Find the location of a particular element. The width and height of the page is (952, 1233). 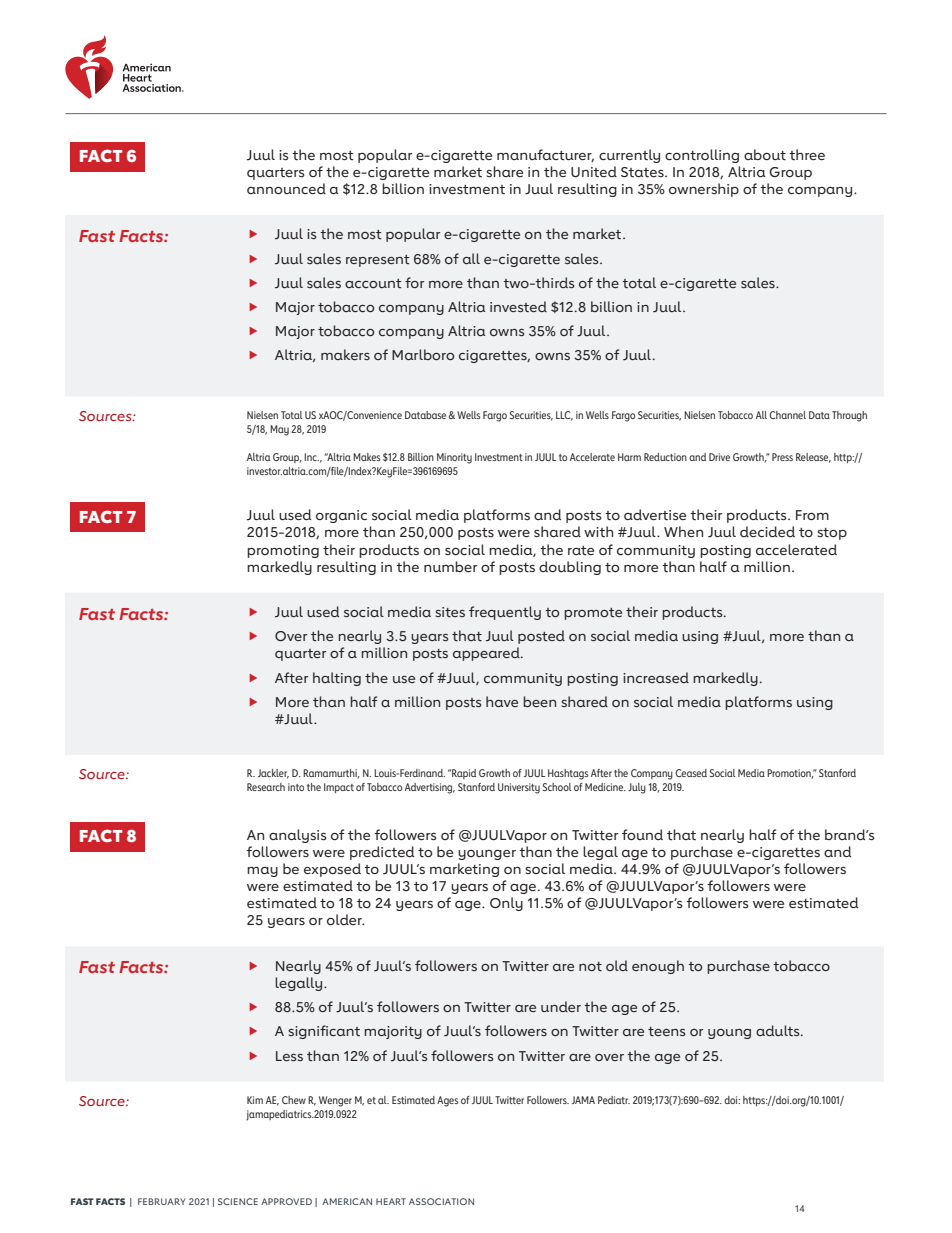

announced is located at coordinates (286, 188).
